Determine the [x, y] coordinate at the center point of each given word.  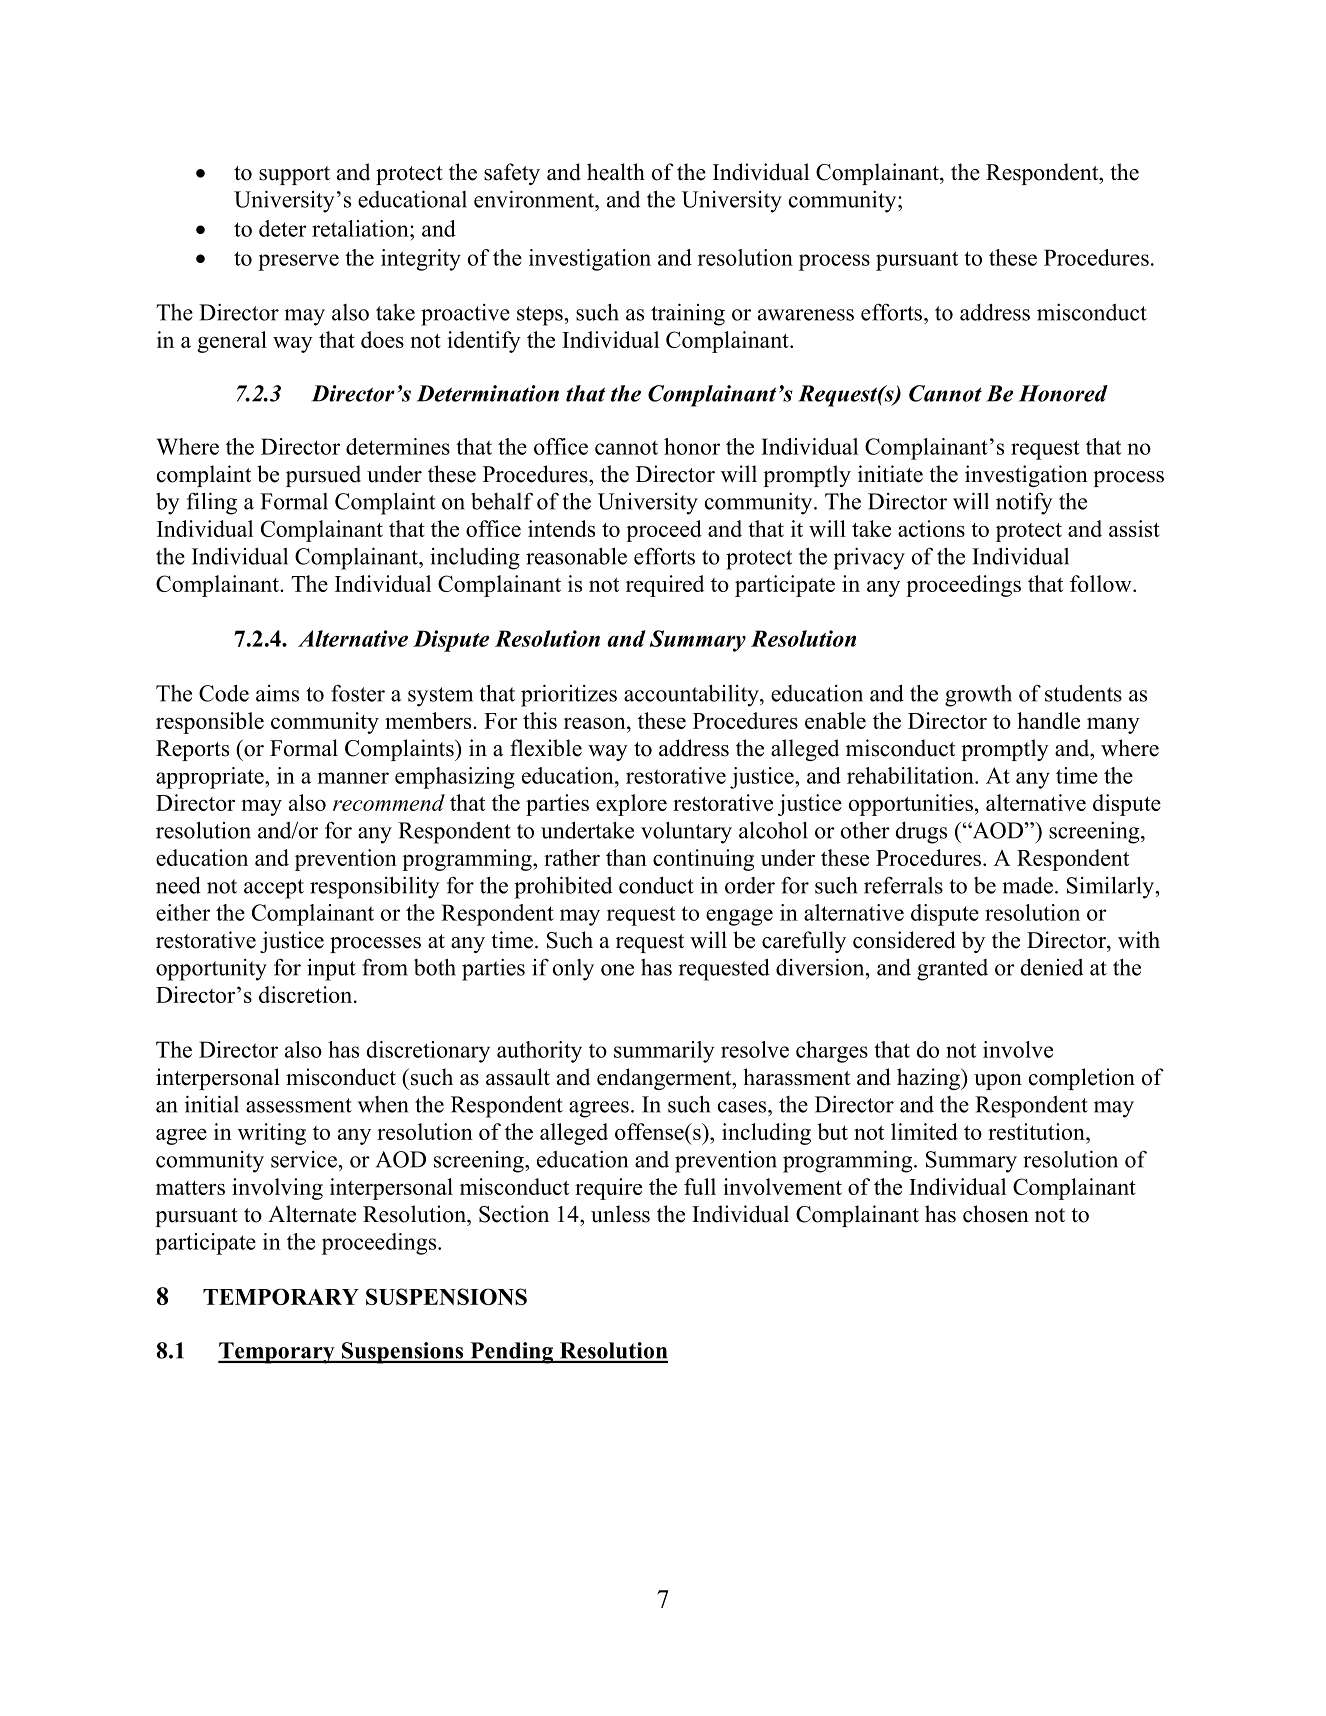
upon [998, 1082]
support [294, 175]
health [616, 172]
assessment [299, 1105]
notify [1024, 503]
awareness [806, 315]
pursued [323, 476]
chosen [996, 1214]
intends [561, 528]
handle [1048, 720]
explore [631, 805]
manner [353, 778]
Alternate [312, 1214]
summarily [664, 1052]
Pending [511, 1353]
